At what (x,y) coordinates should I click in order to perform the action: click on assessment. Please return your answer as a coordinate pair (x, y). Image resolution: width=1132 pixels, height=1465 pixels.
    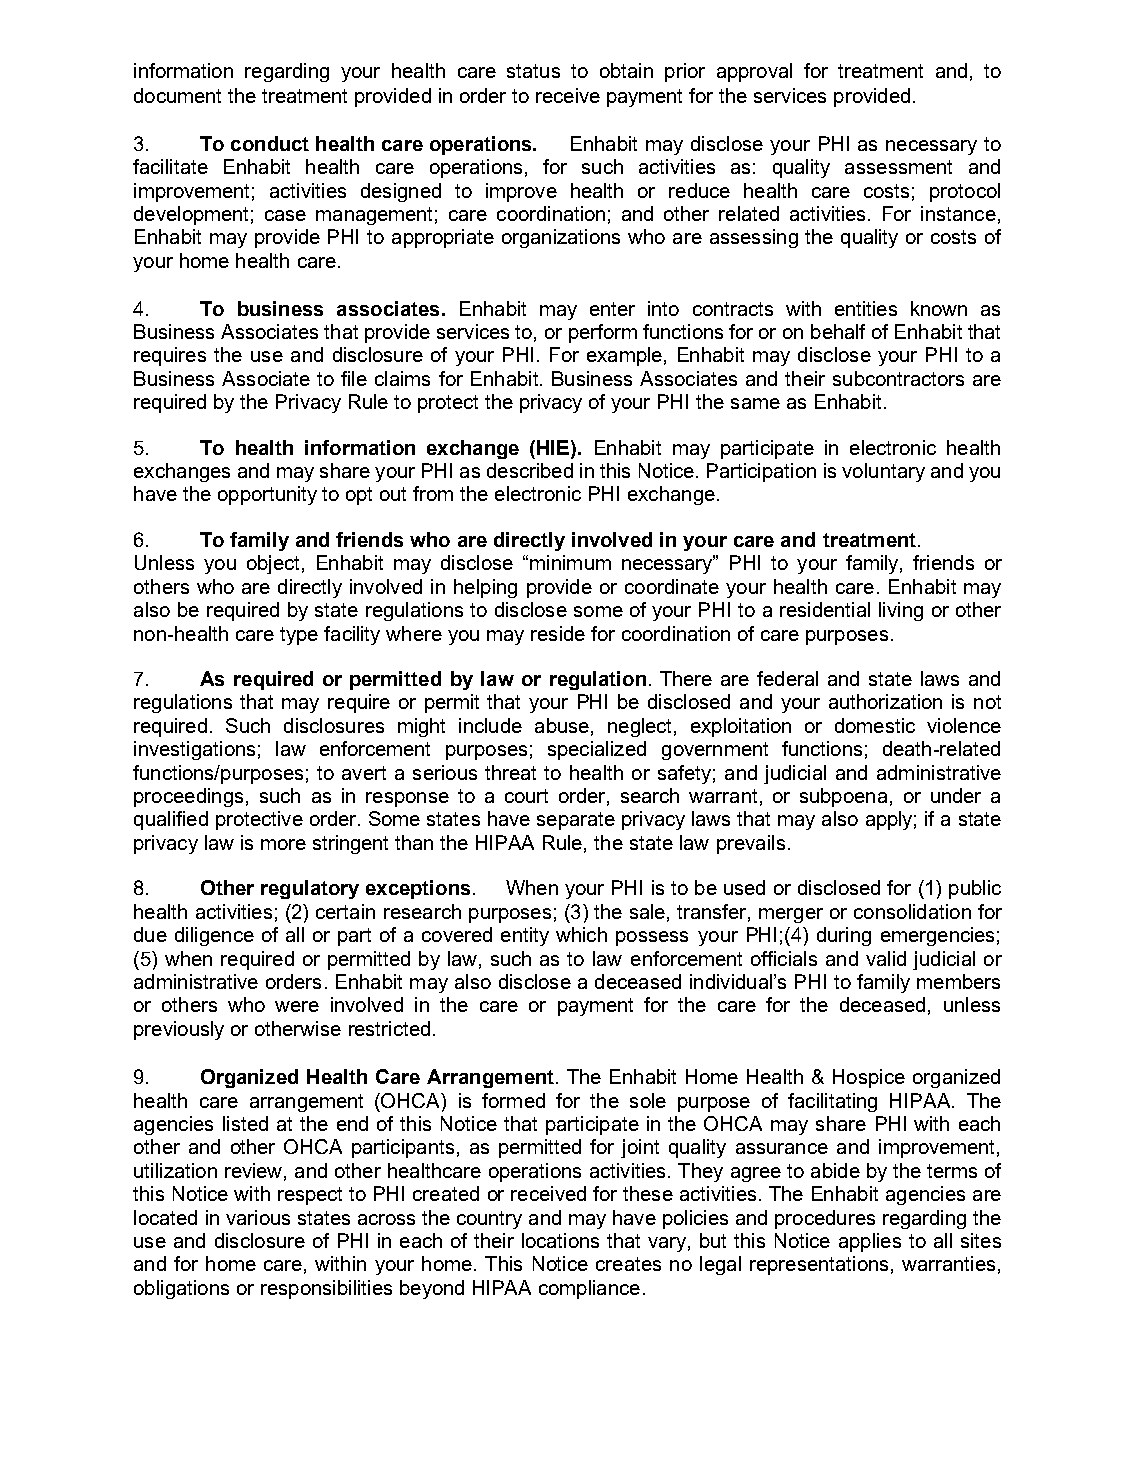
    Looking at the image, I should click on (898, 167).
